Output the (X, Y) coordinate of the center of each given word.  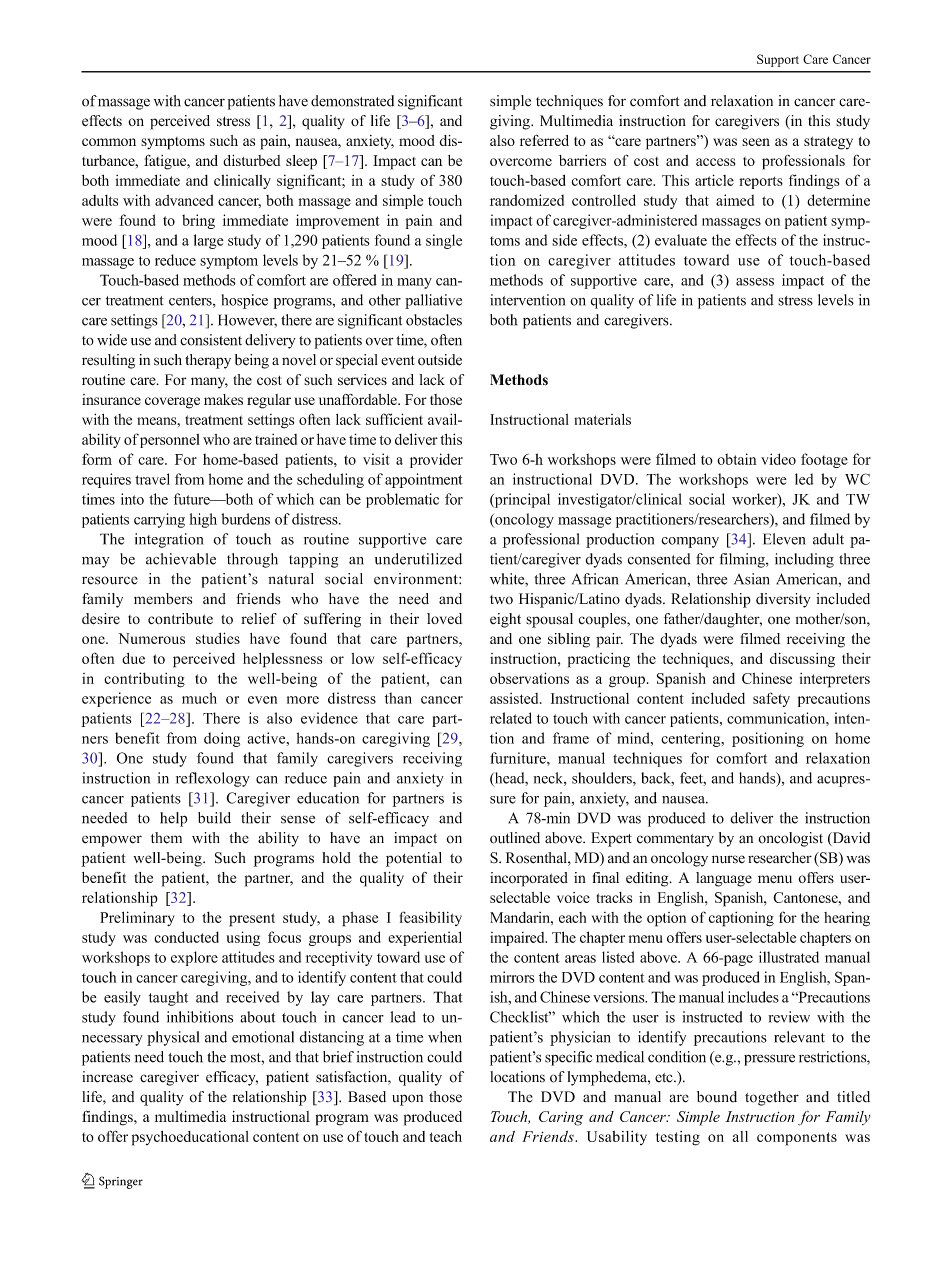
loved (444, 618)
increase (107, 1077)
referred (544, 140)
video (778, 459)
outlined (515, 838)
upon (407, 1100)
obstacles (434, 320)
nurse (728, 859)
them (166, 838)
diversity (783, 600)
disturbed (252, 160)
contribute (180, 618)
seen (756, 142)
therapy (208, 361)
